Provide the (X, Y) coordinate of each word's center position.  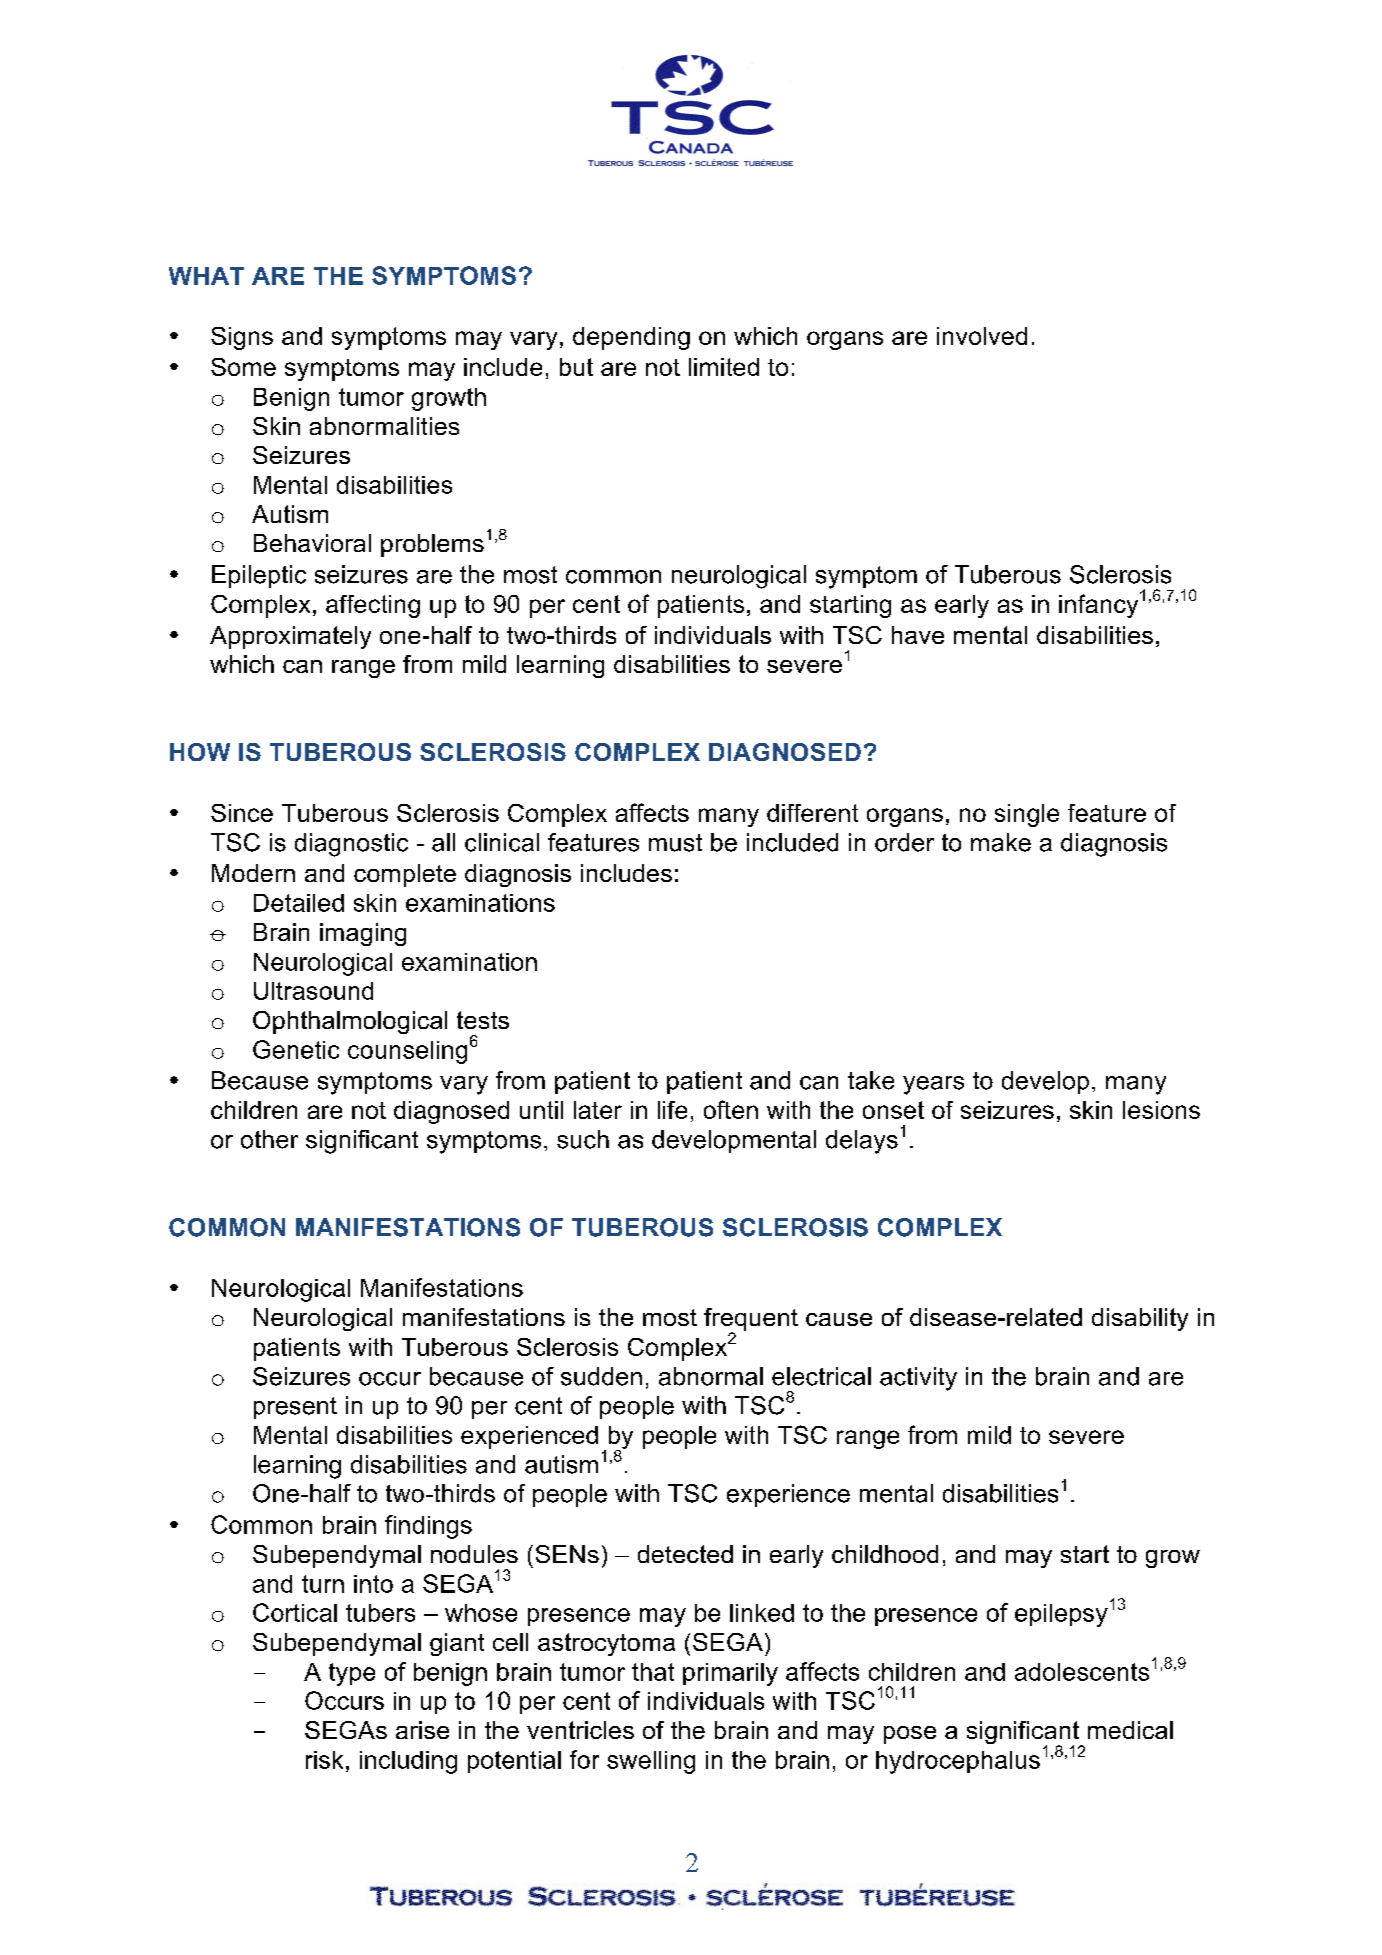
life (672, 1110)
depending (631, 338)
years (933, 1085)
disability (1140, 1319)
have (918, 635)
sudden (601, 1376)
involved (982, 336)
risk (324, 1760)
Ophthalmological (350, 1022)
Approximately (290, 637)
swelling (651, 1762)
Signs (242, 338)
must (675, 843)
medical (1130, 1730)
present (295, 1408)
